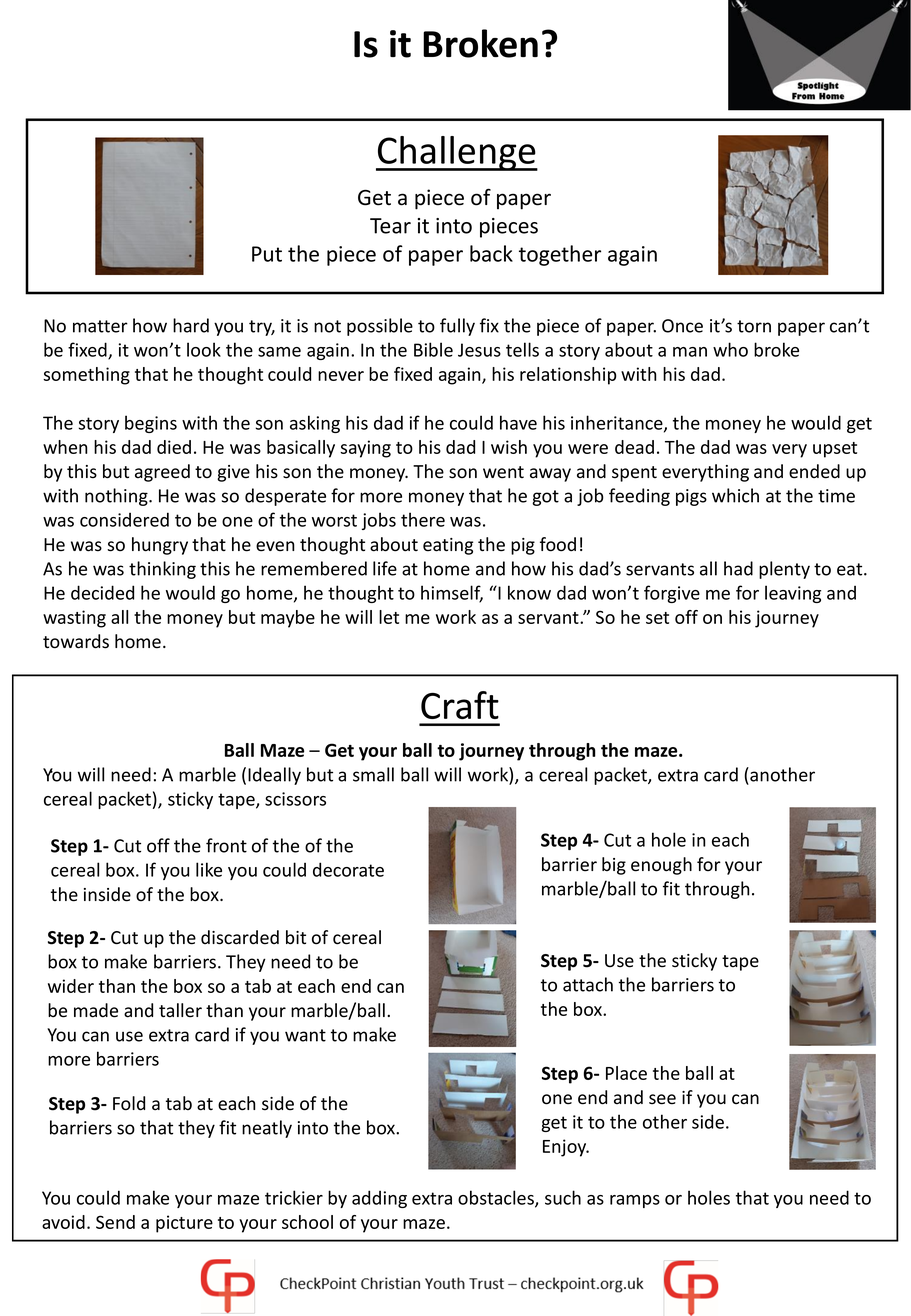 The image size is (911, 1316). I want to click on picture, so click(184, 1224).
